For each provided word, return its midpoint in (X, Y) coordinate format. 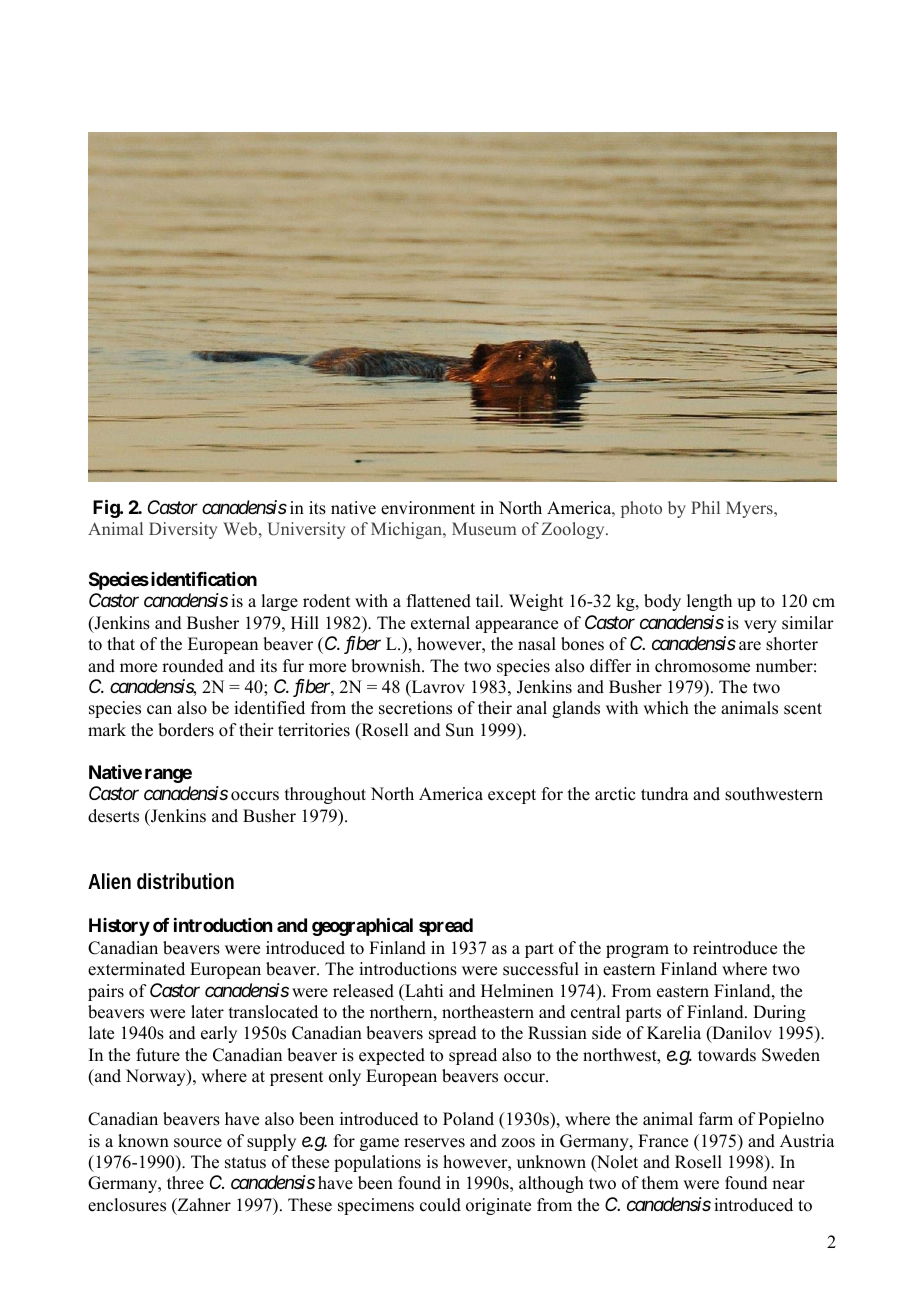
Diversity (183, 530)
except (512, 796)
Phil (705, 507)
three (185, 1183)
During (779, 1013)
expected (392, 1056)
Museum (484, 528)
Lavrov (437, 688)
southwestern (774, 794)
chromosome (702, 666)
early (219, 1034)
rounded (193, 666)
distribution (185, 881)
